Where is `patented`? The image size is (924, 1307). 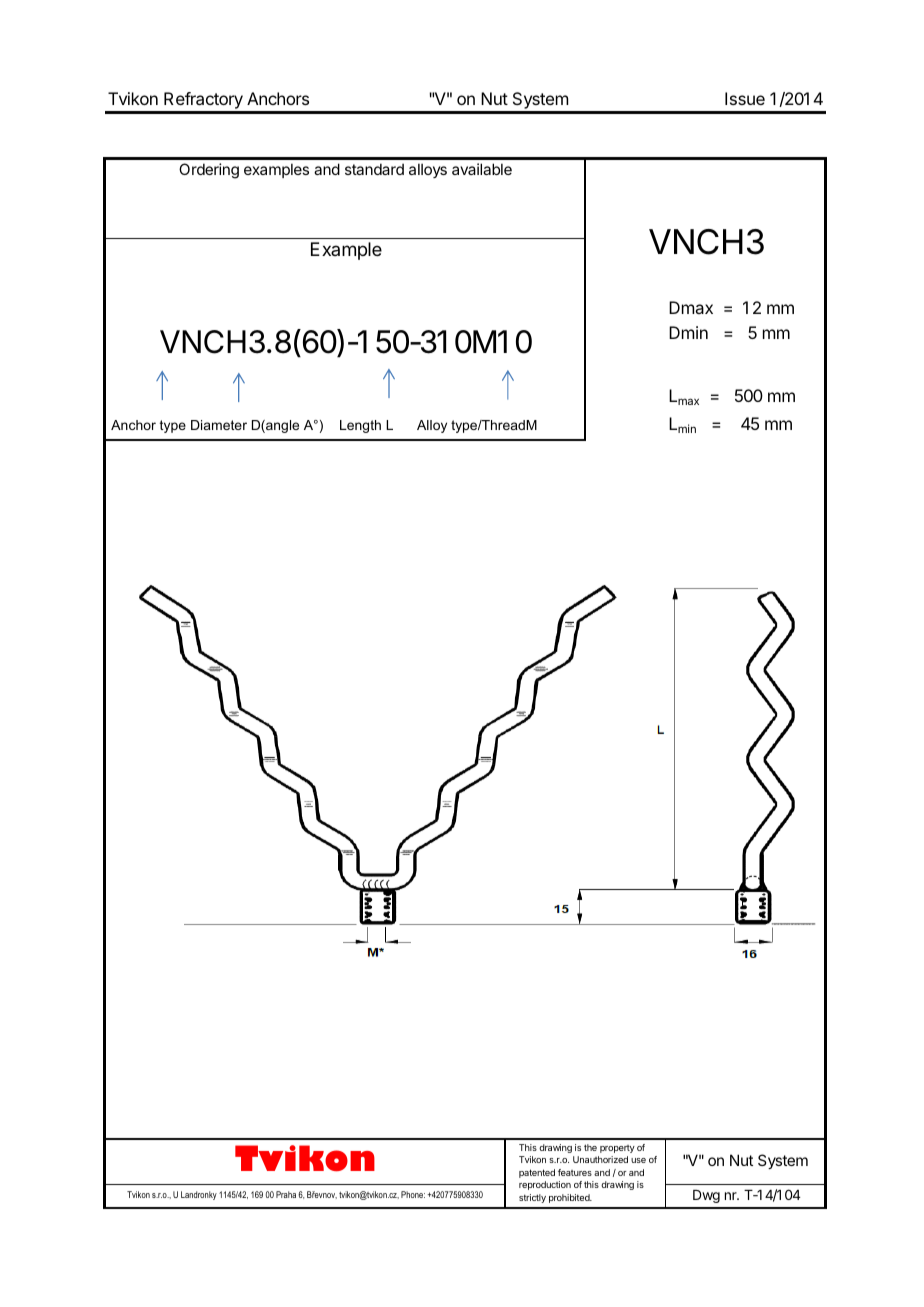 patented is located at coordinates (537, 1173).
